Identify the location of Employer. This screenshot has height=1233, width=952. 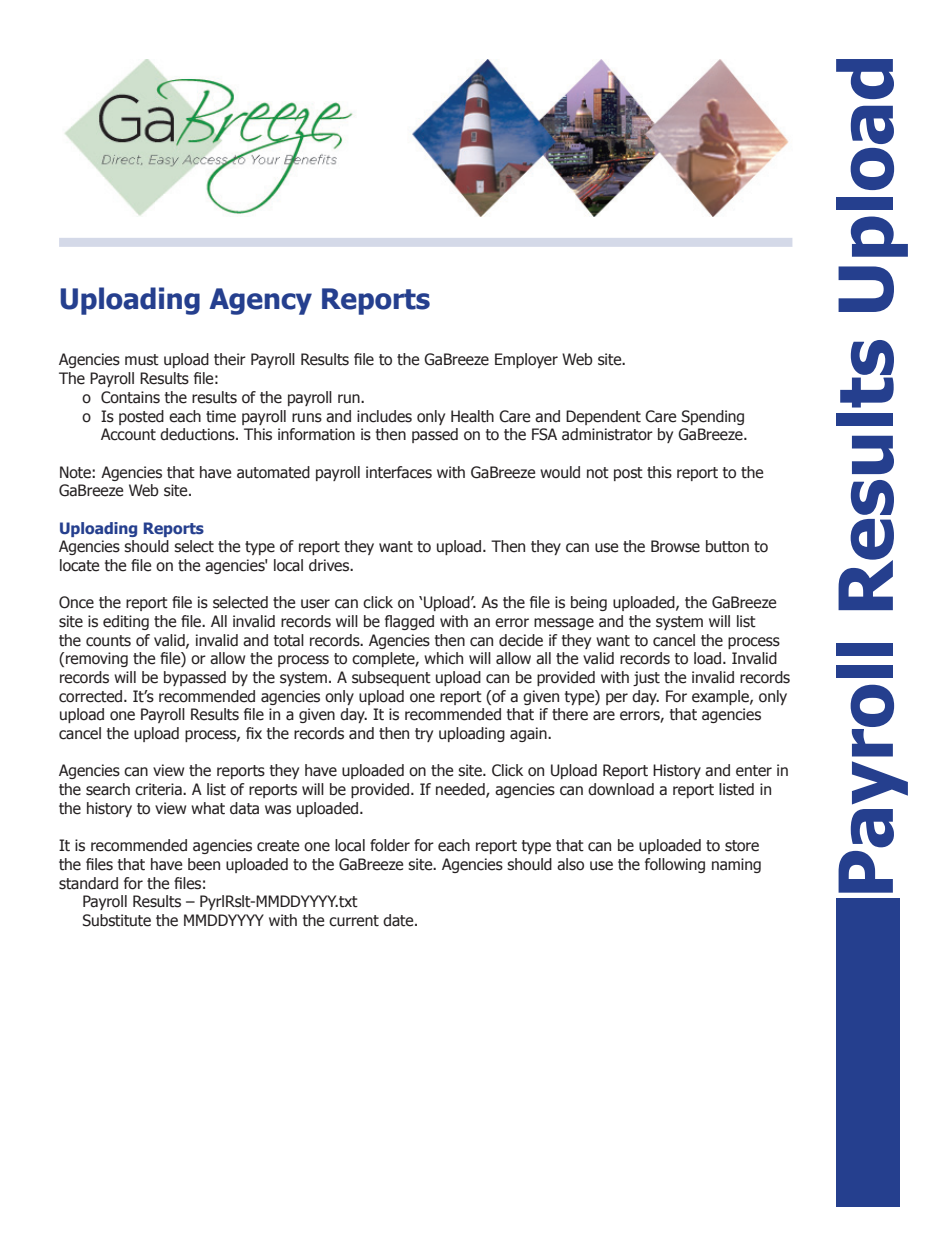
(526, 360).
